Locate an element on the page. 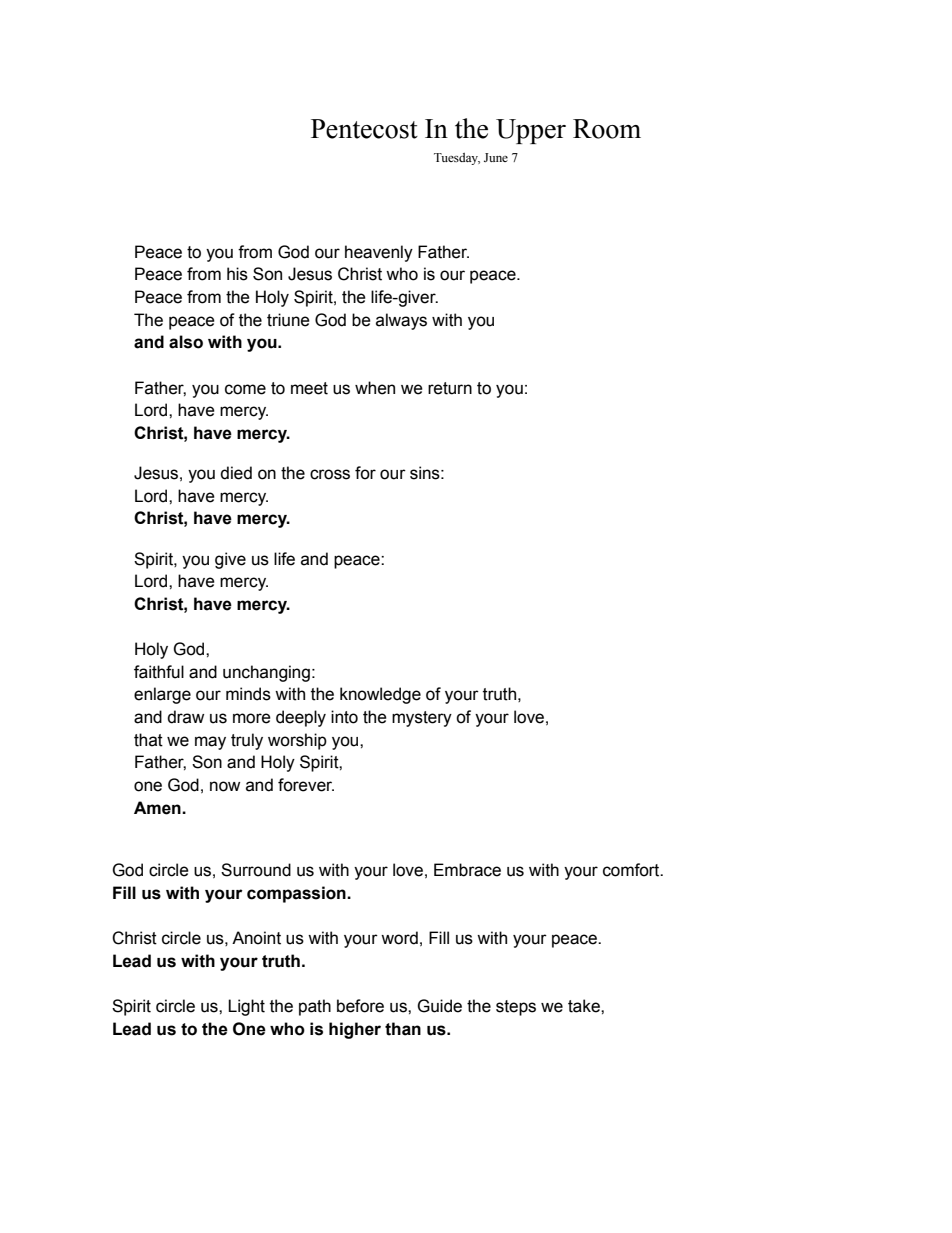 The width and height of the page is (952, 1233). before is located at coordinates (360, 1006).
